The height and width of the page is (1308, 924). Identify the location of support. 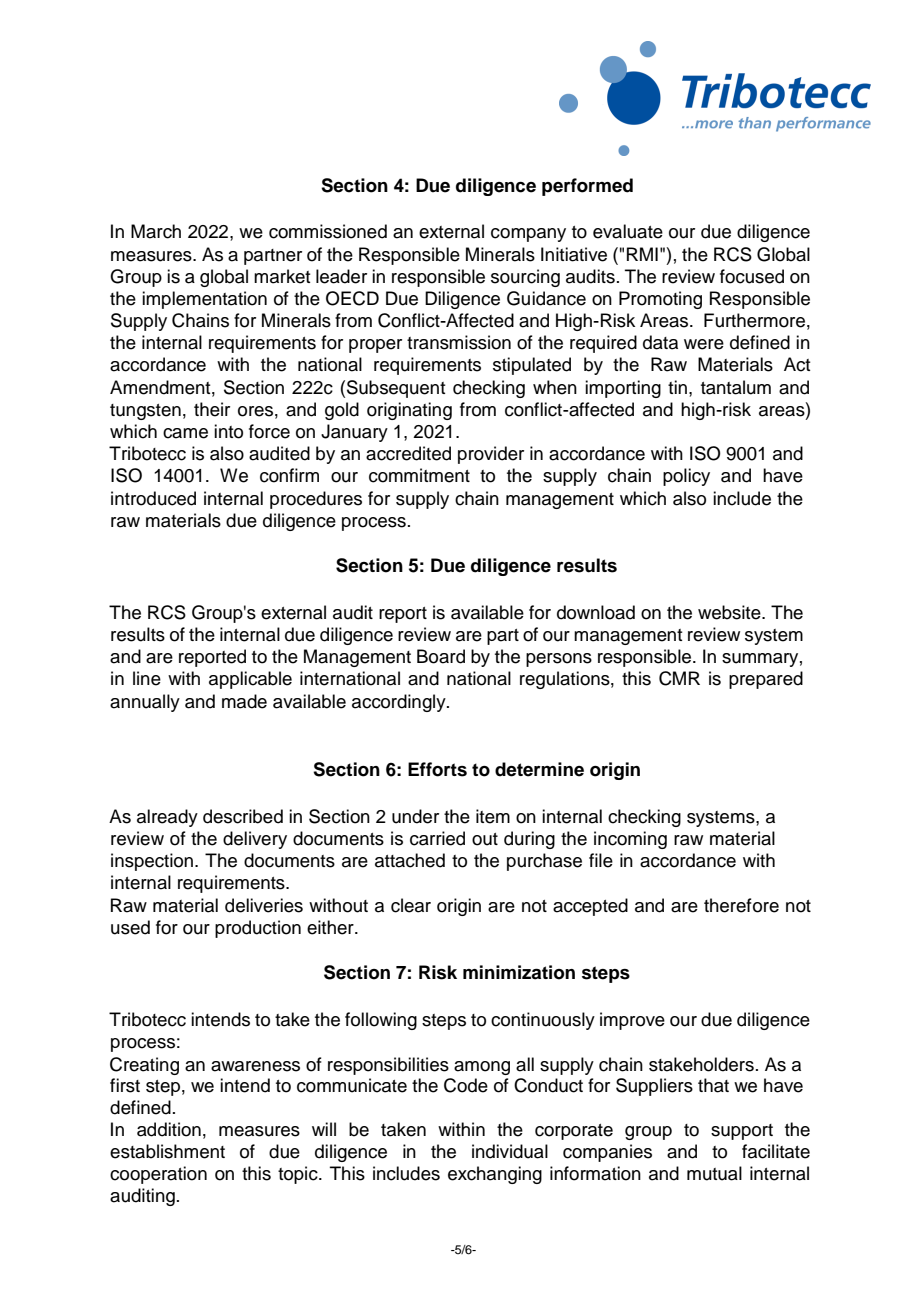
(742, 1132).
